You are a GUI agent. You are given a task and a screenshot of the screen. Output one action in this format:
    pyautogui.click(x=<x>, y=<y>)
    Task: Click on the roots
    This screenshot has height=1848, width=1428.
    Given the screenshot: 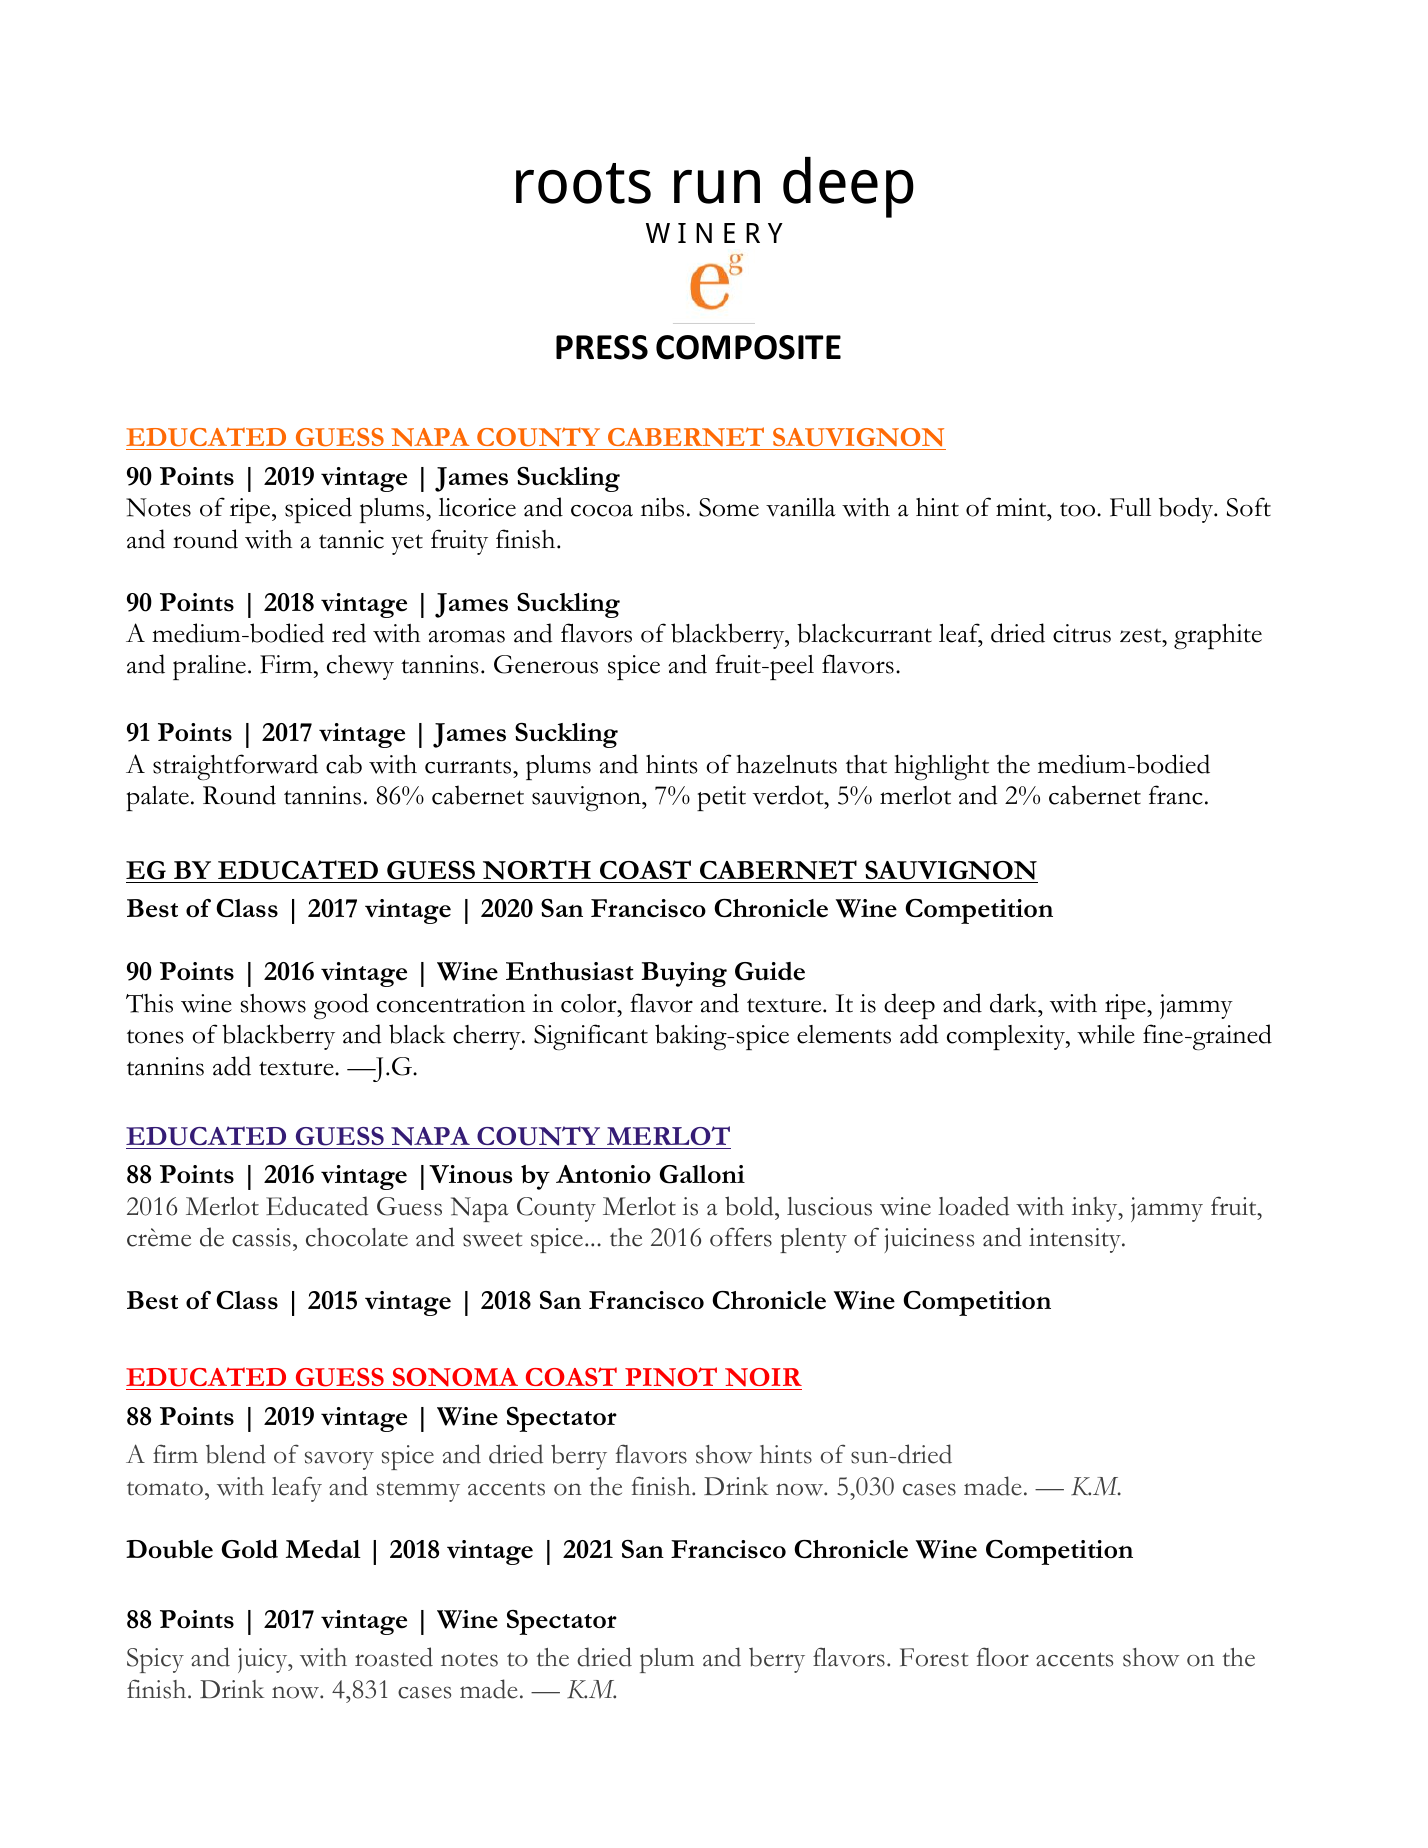 What is the action you would take?
    pyautogui.click(x=583, y=183)
